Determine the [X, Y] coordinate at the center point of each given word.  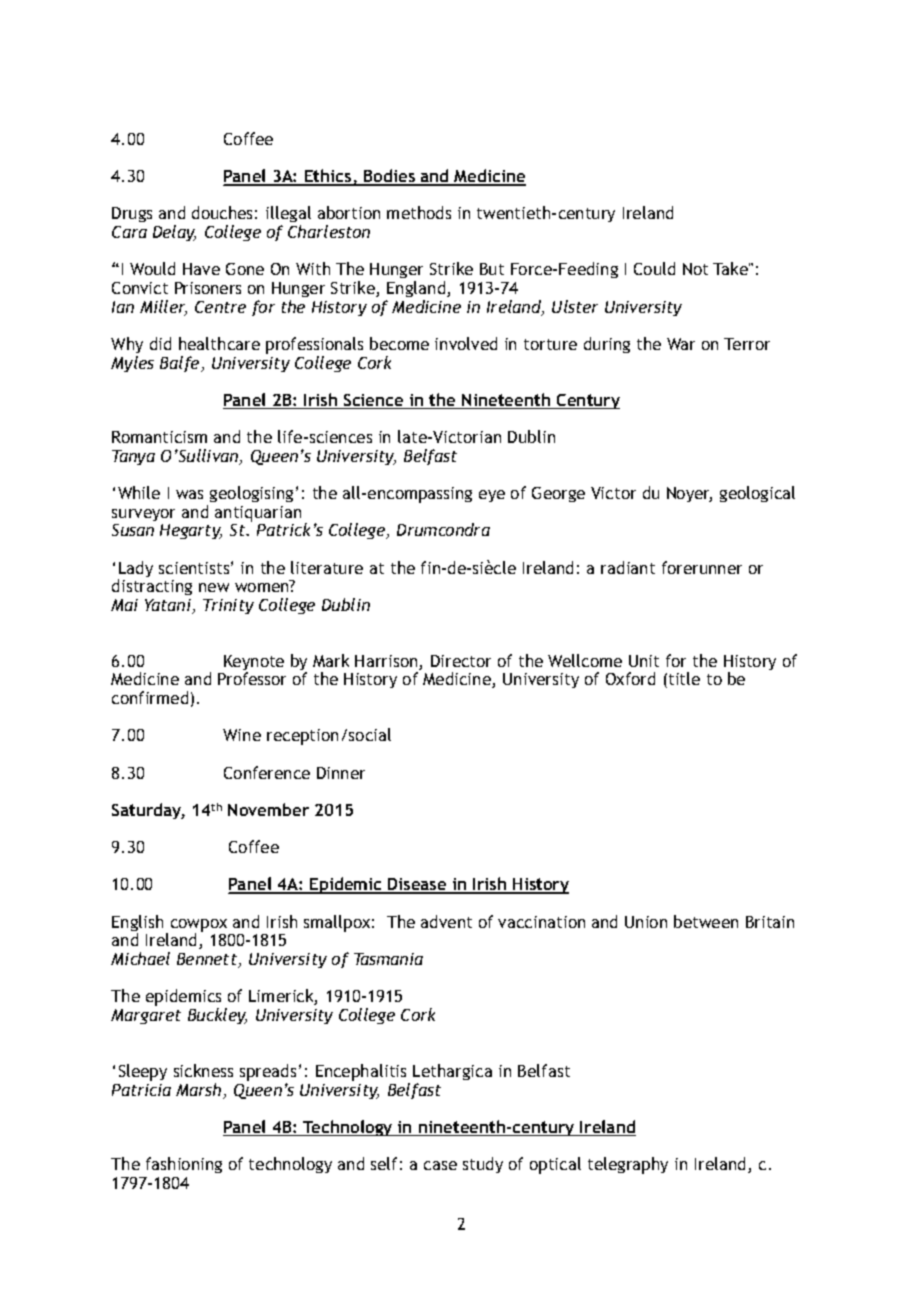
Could [654, 268]
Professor [252, 678]
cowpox [199, 926]
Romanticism [159, 437]
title [684, 678]
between [706, 921]
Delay [174, 233]
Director [461, 661]
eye [492, 496]
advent [446, 921]
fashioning [184, 1165]
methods [419, 212]
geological [757, 494]
